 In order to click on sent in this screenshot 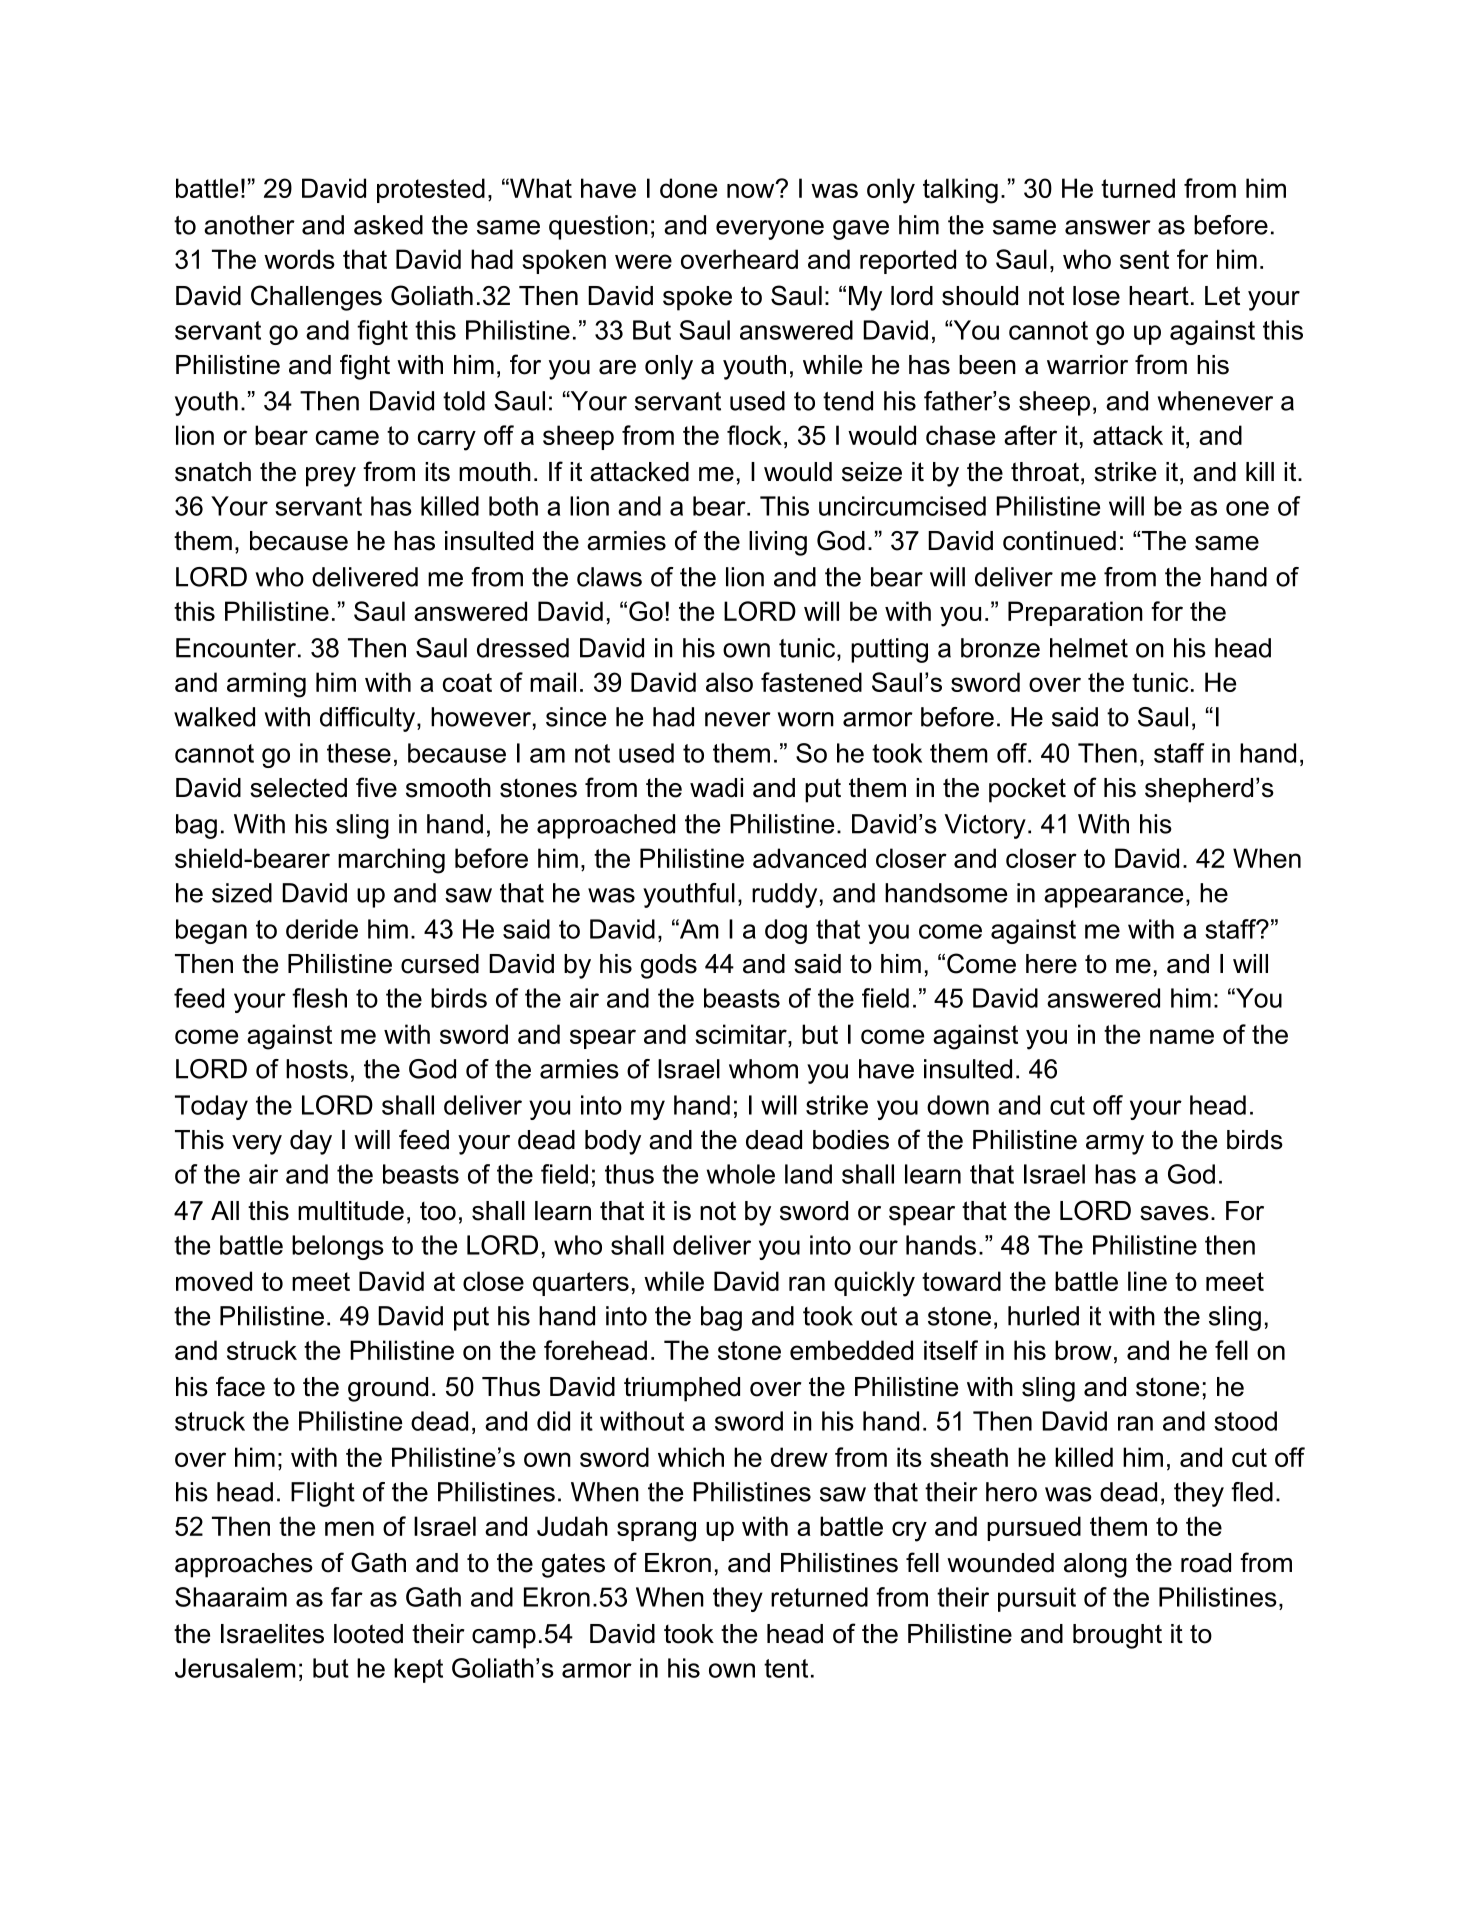, I will do `click(1144, 259)`.
